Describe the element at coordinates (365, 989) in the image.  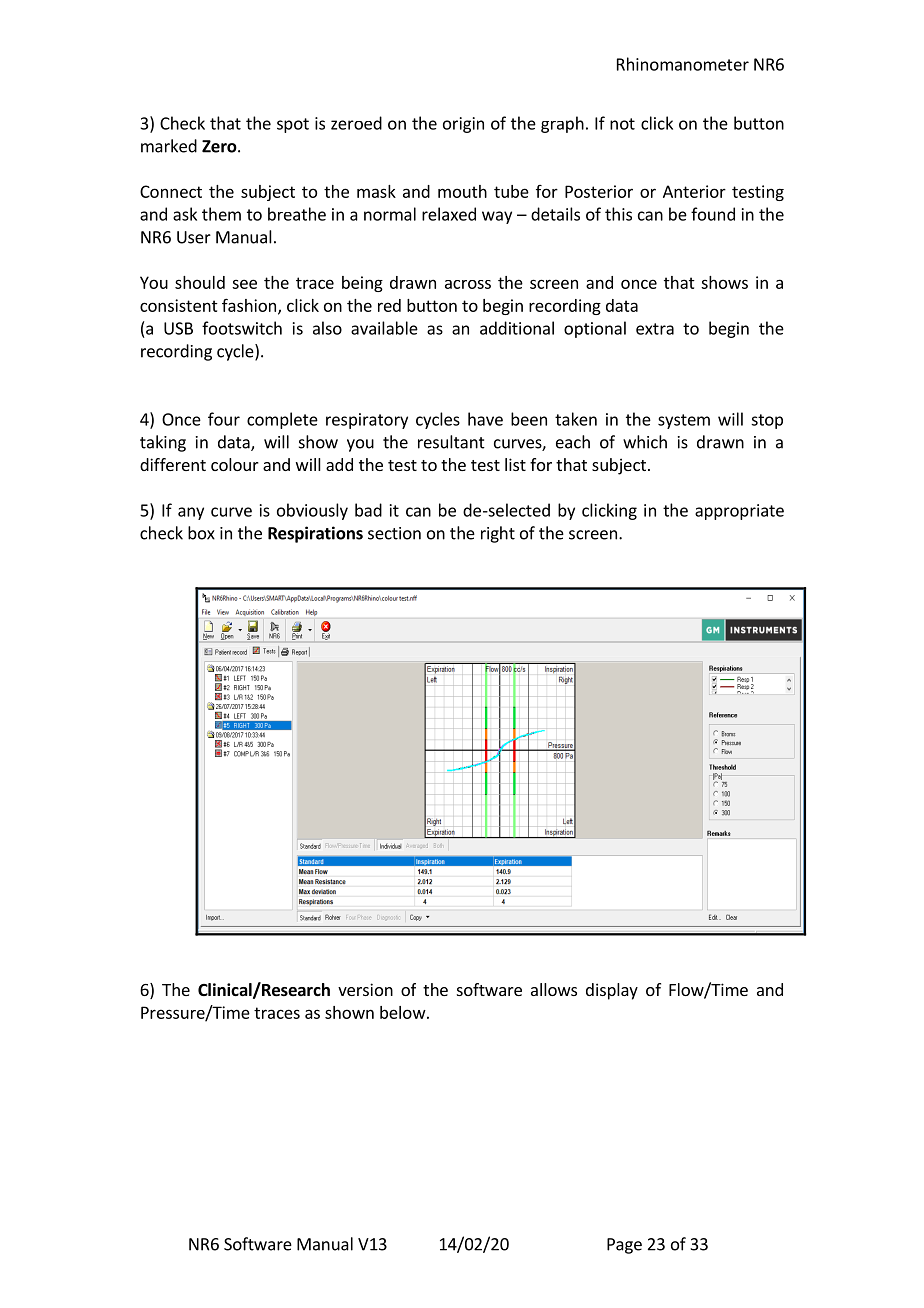
I see `version` at that location.
